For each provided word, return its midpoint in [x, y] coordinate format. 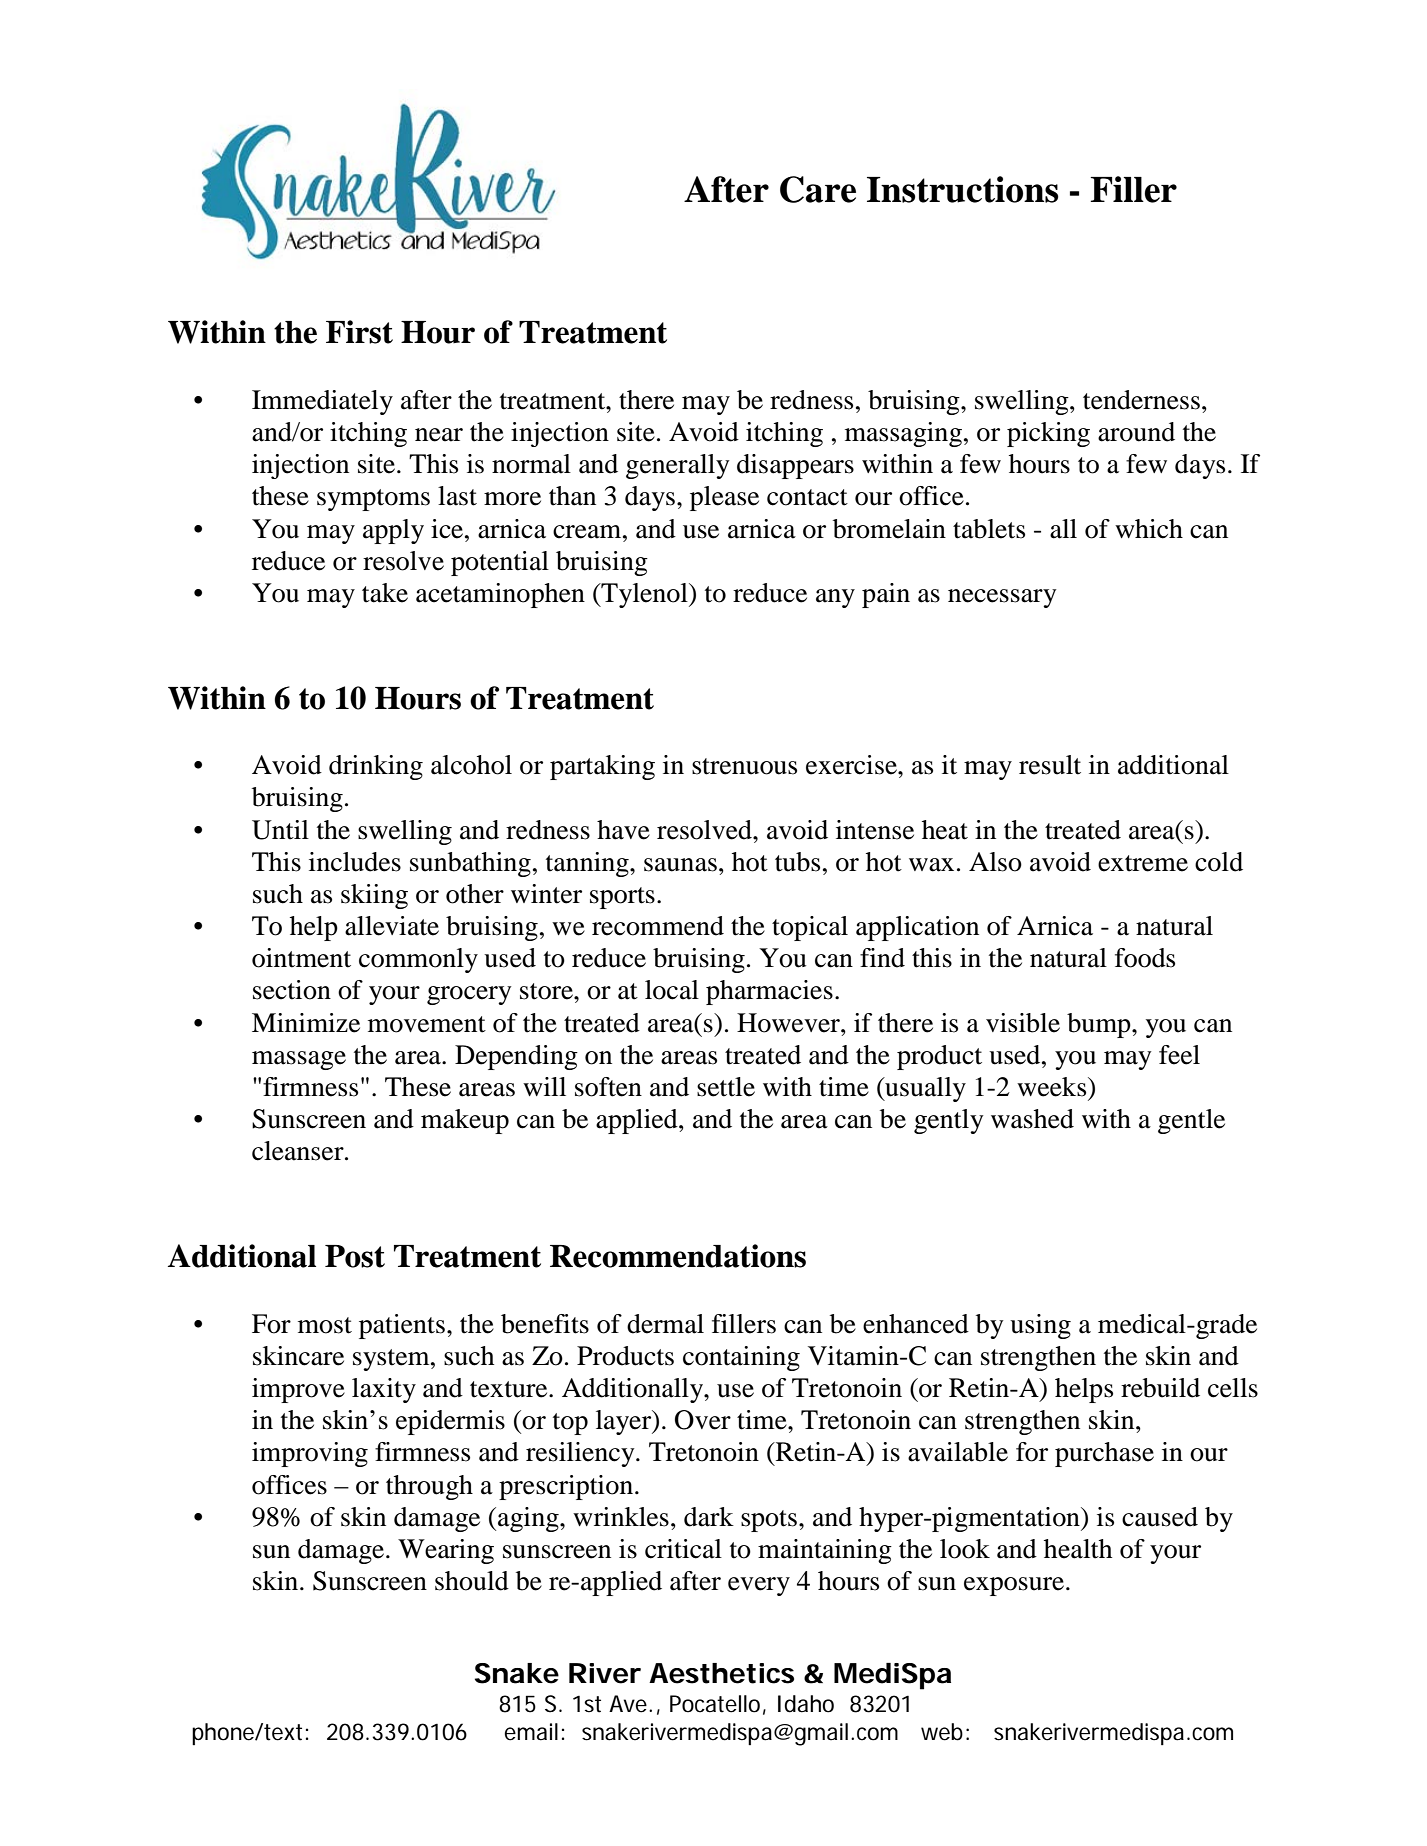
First [359, 332]
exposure [1014, 1586]
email [531, 1732]
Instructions [963, 189]
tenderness [1141, 400]
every [759, 1586]
